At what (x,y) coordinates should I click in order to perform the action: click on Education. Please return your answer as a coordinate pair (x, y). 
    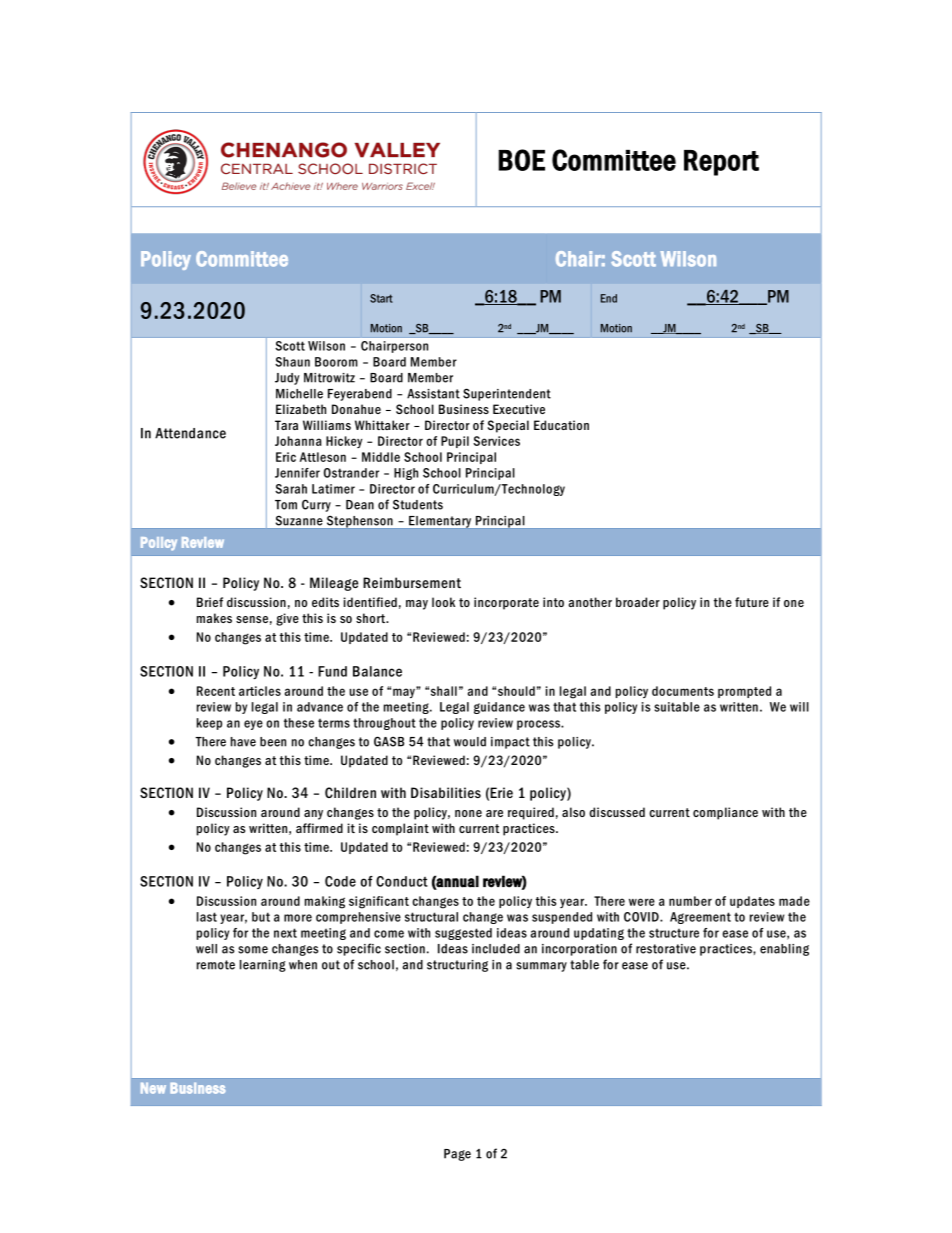
    Looking at the image, I should click on (561, 425).
